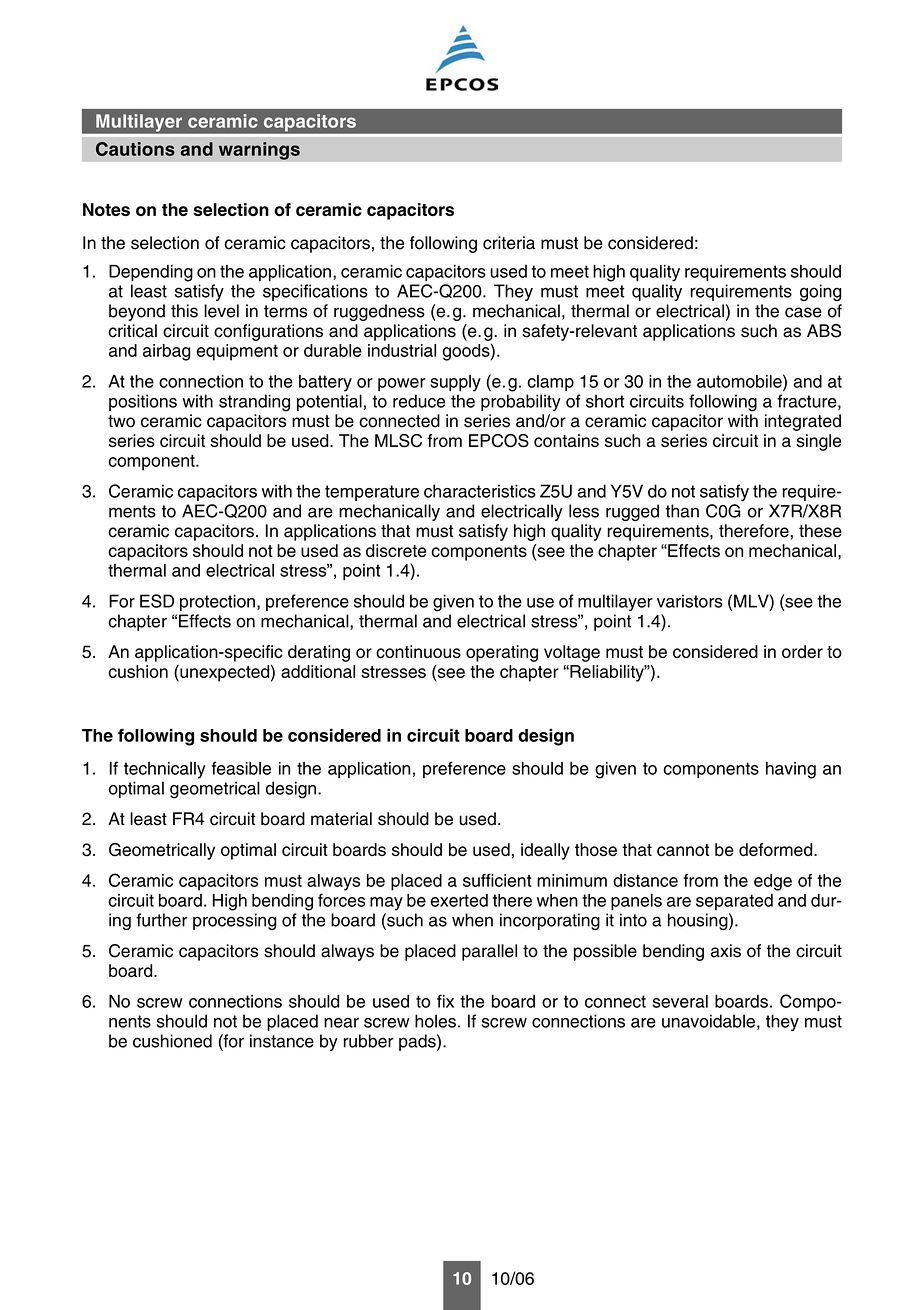 This screenshot has height=1310, width=924. I want to click on operating, so click(502, 653).
